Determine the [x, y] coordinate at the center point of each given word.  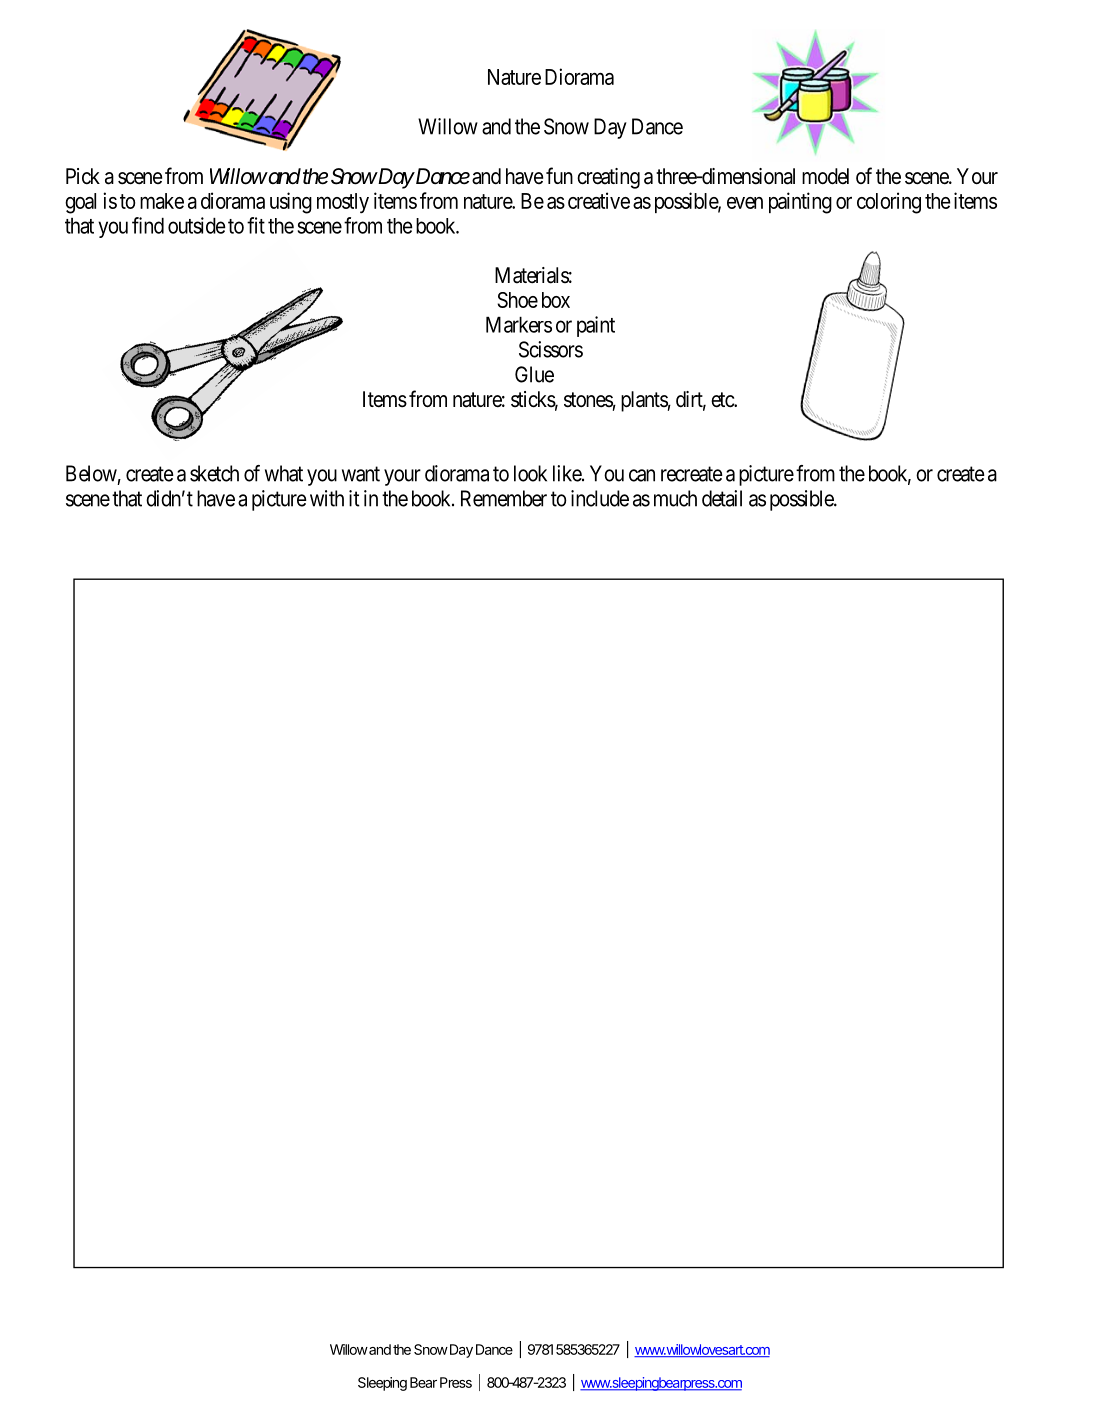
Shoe [517, 300]
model [825, 176]
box [556, 300]
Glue [534, 374]
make [162, 201]
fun [559, 175]
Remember [504, 498]
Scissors [551, 349]
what [284, 473]
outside [197, 225]
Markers [519, 325]
